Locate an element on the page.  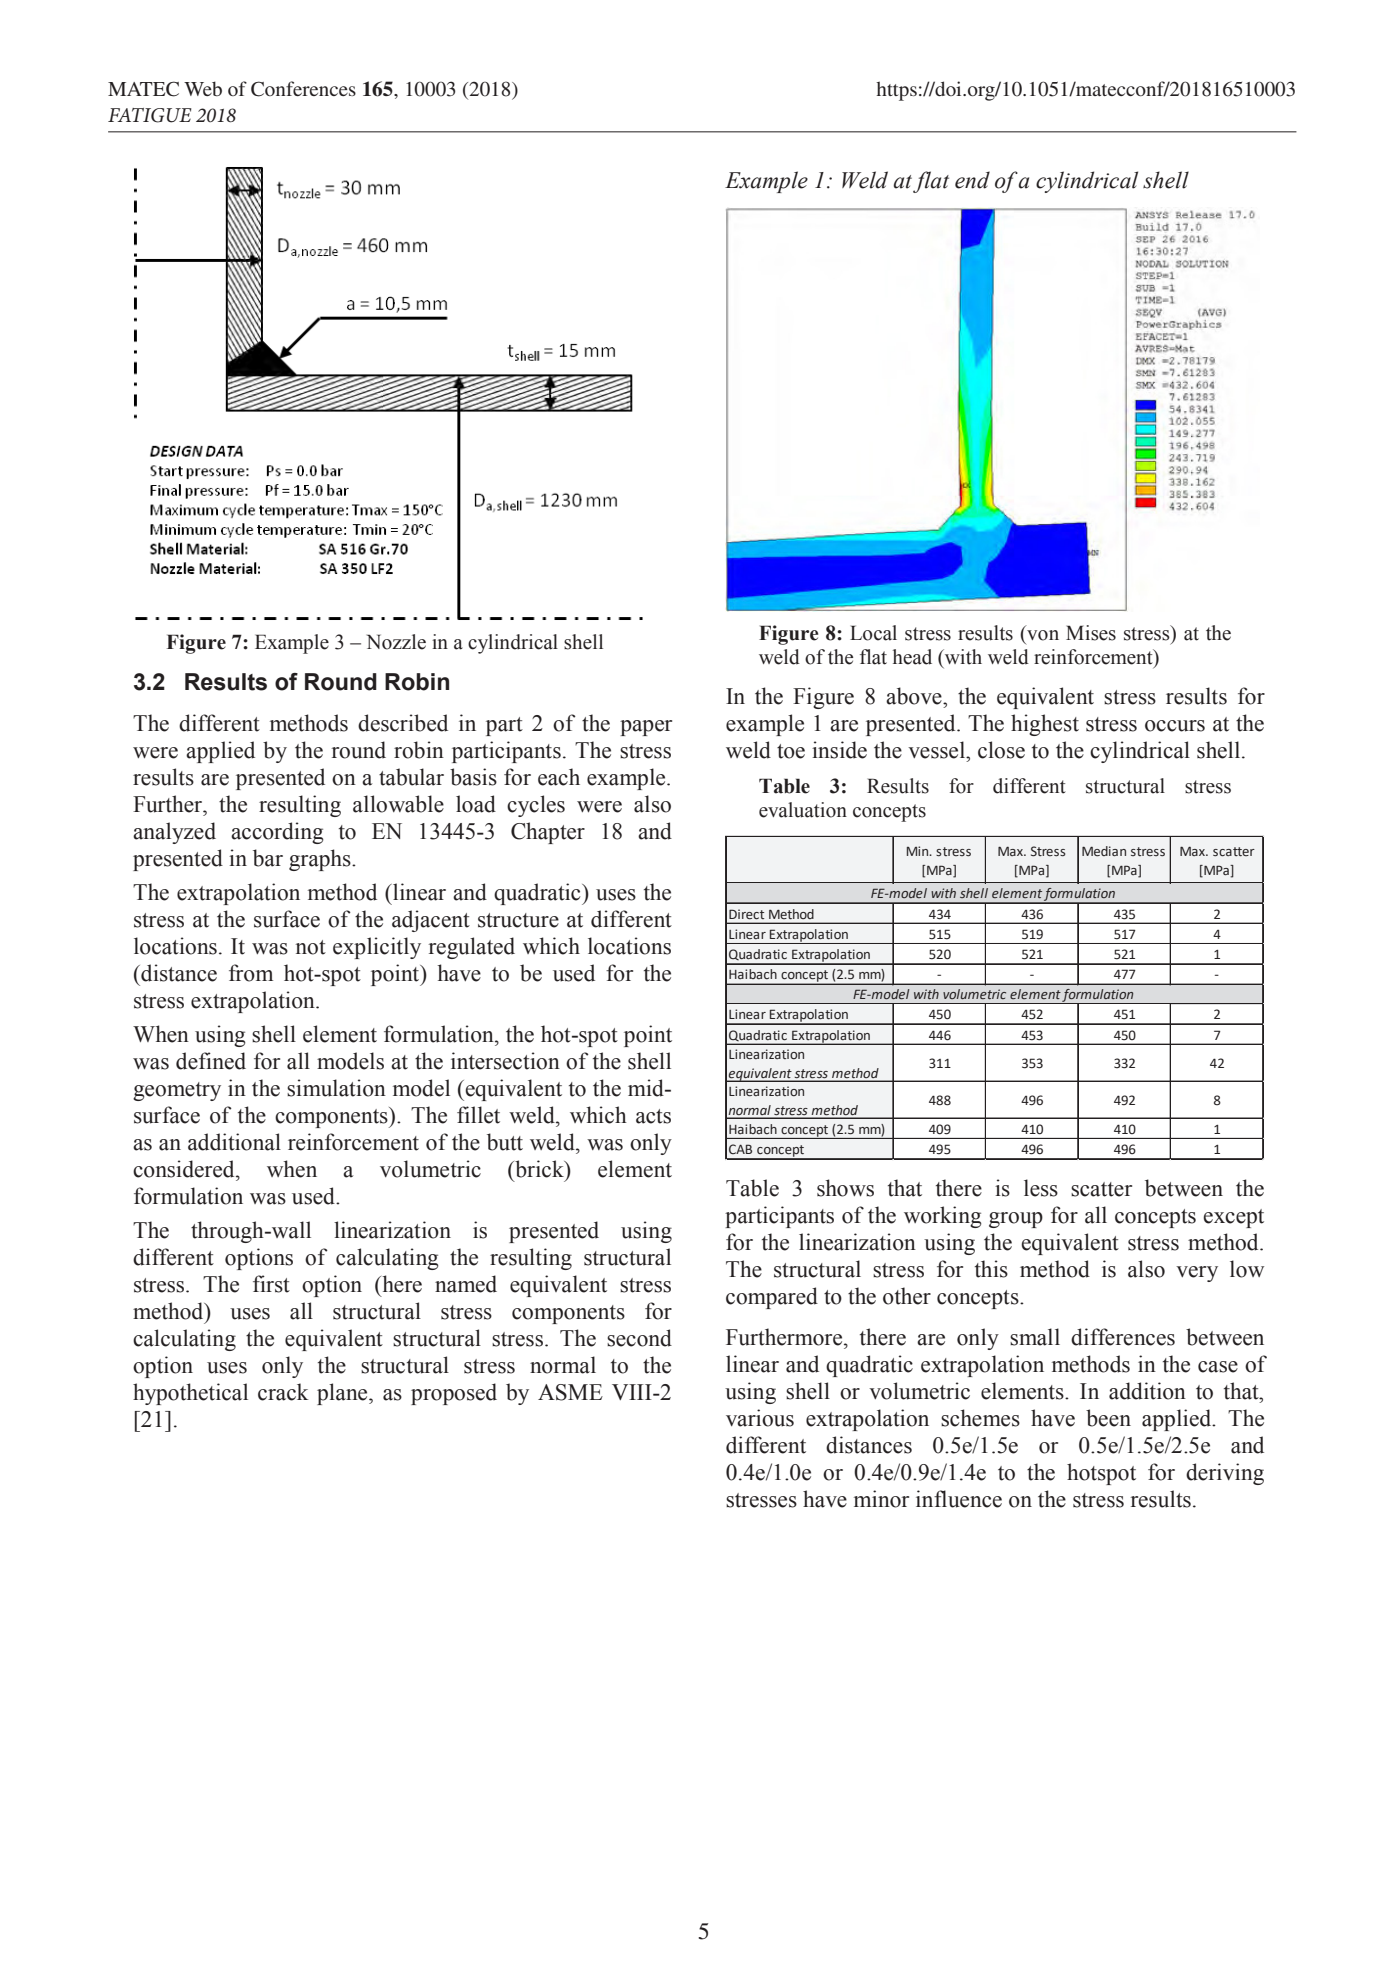
Conferences is located at coordinates (303, 89).
